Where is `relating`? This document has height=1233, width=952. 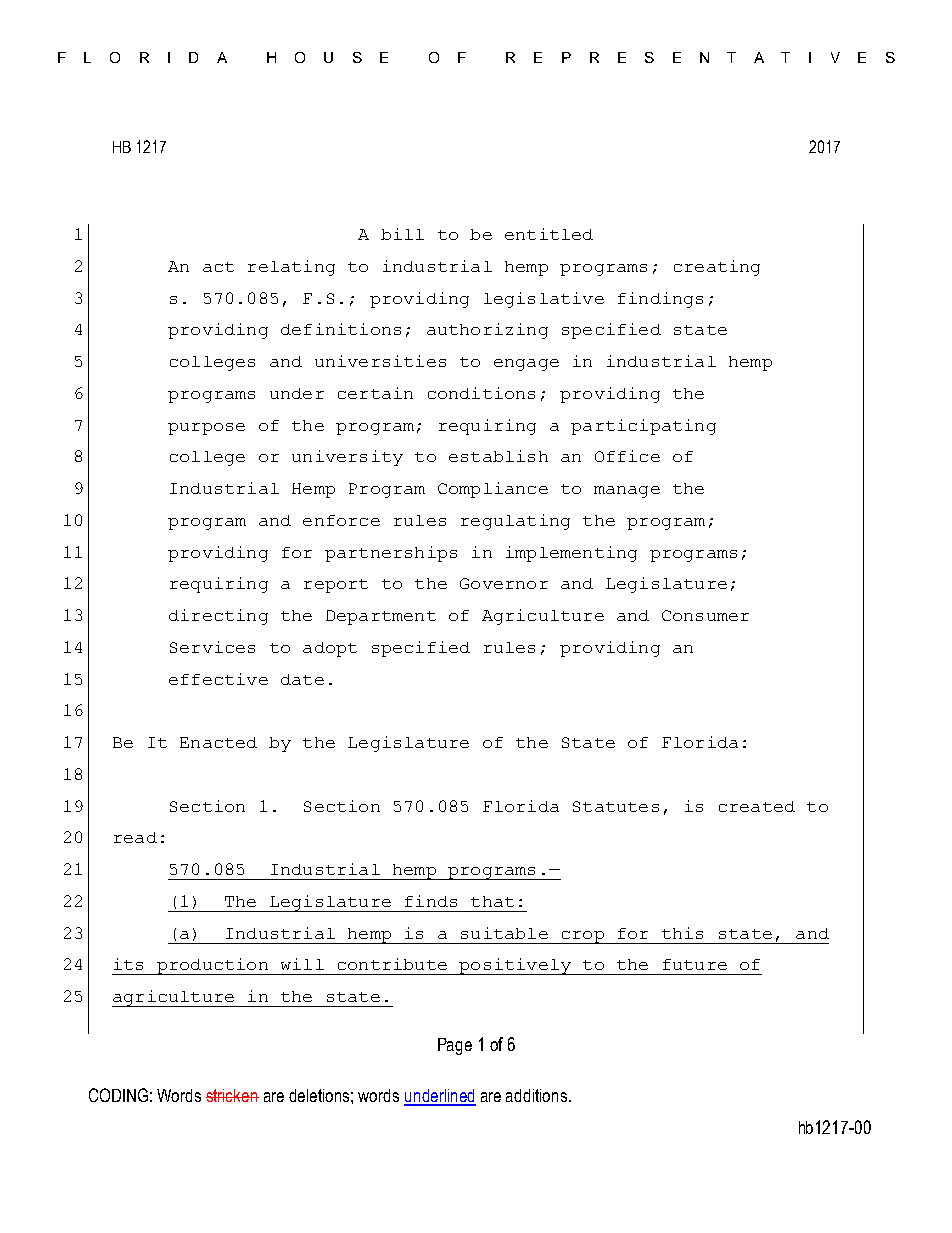 relating is located at coordinates (291, 268).
